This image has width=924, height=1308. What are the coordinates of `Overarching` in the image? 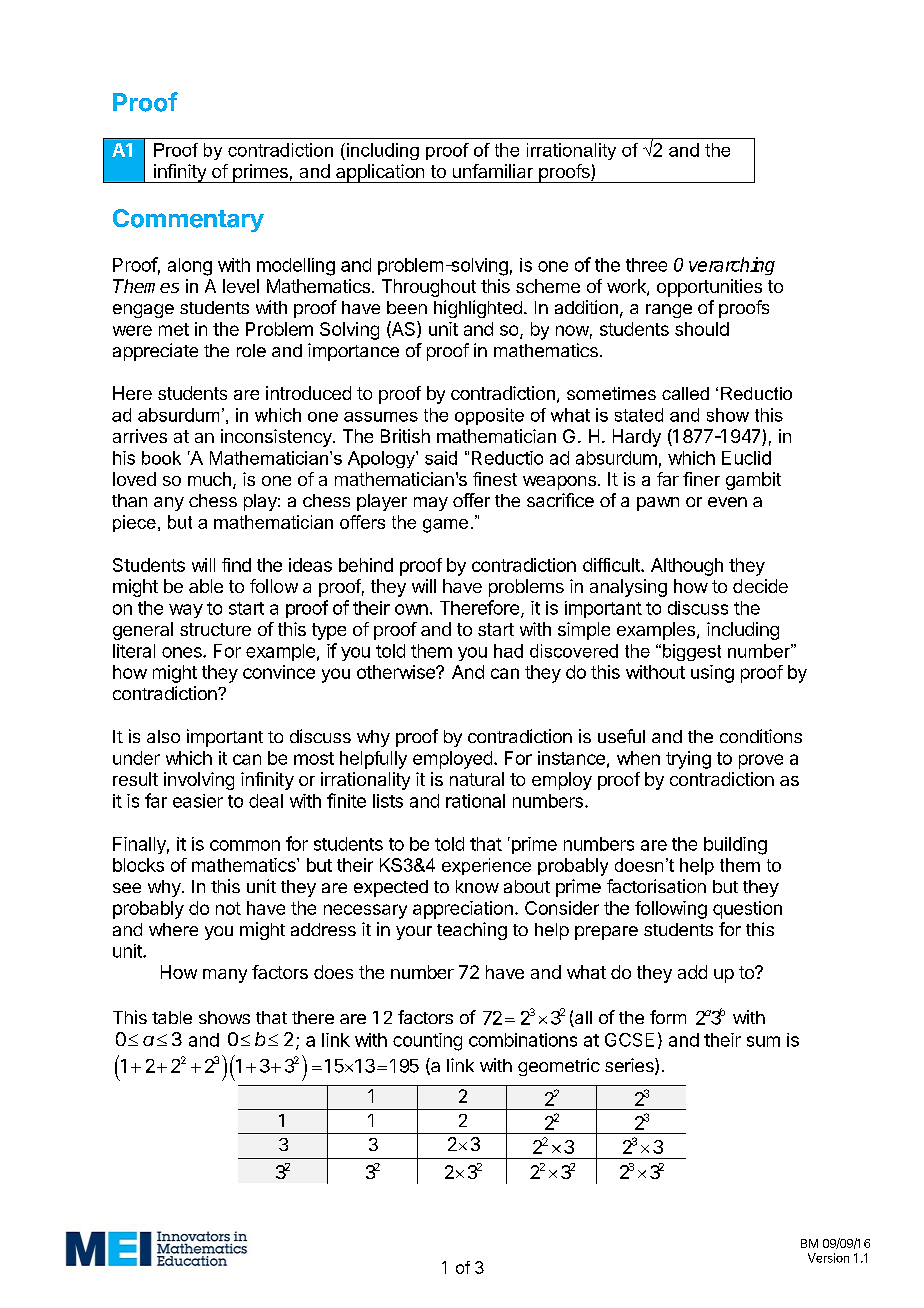 It's located at (724, 266).
